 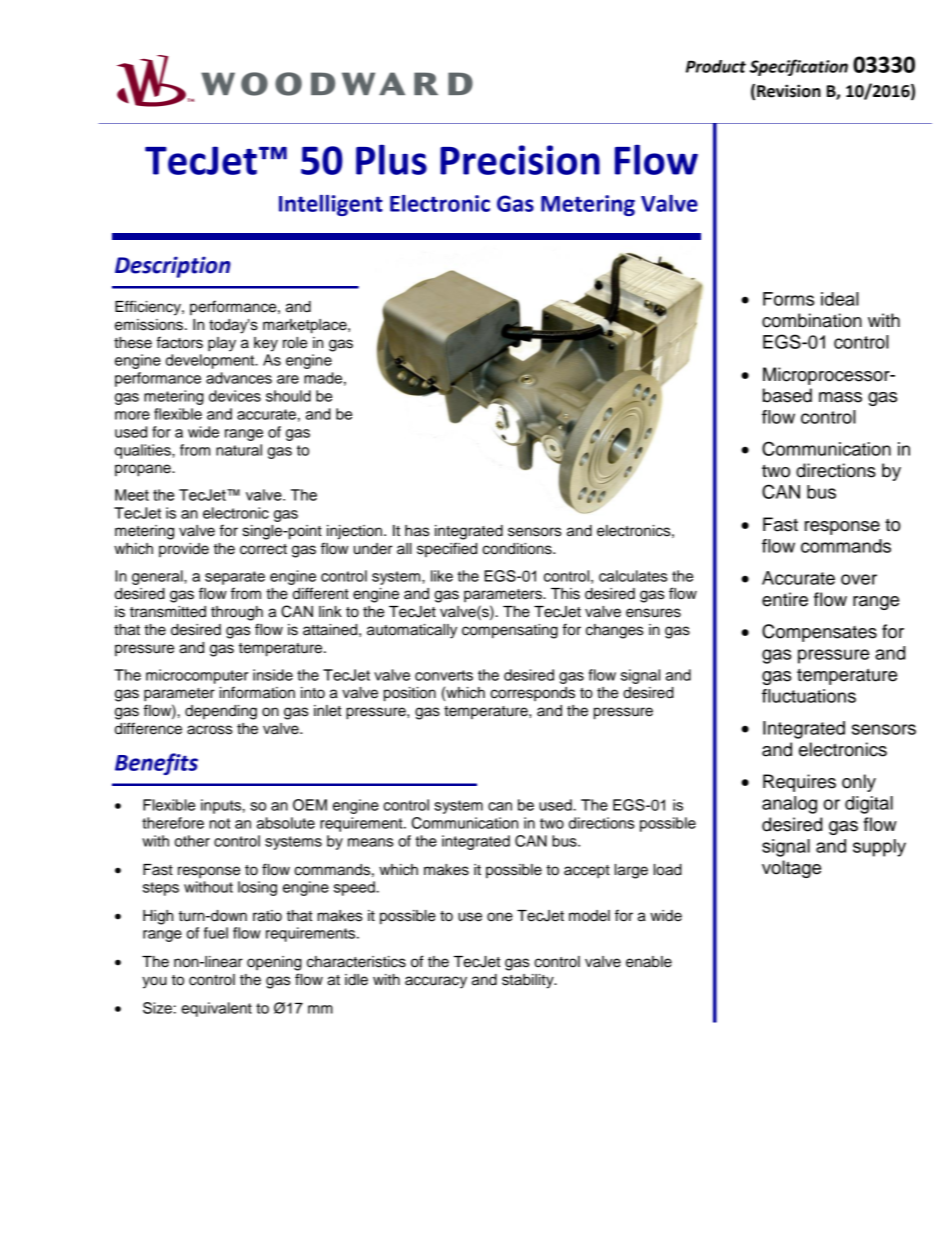 I want to click on provide, so click(x=184, y=550).
